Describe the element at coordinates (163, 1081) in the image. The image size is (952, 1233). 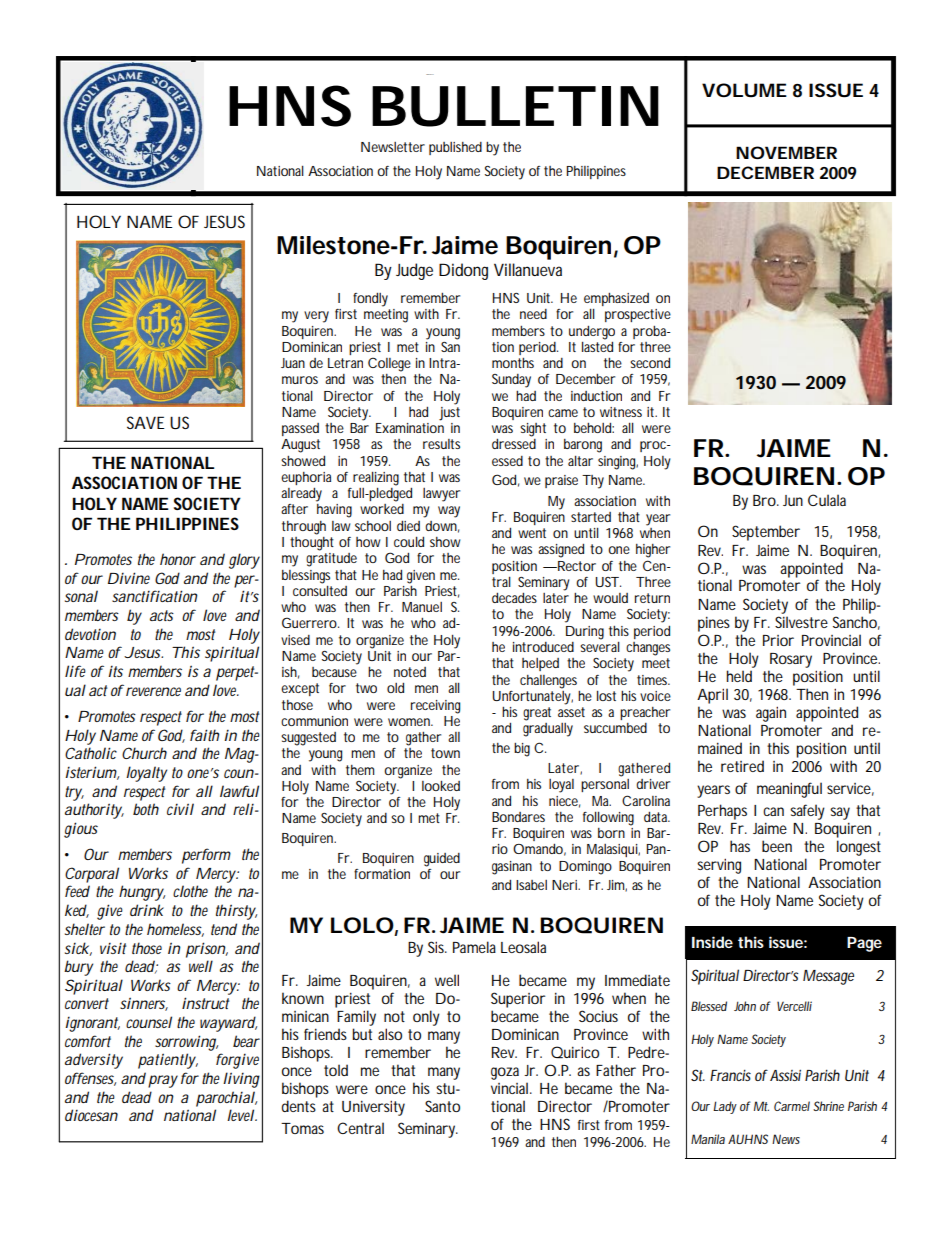
I see `pray` at that location.
